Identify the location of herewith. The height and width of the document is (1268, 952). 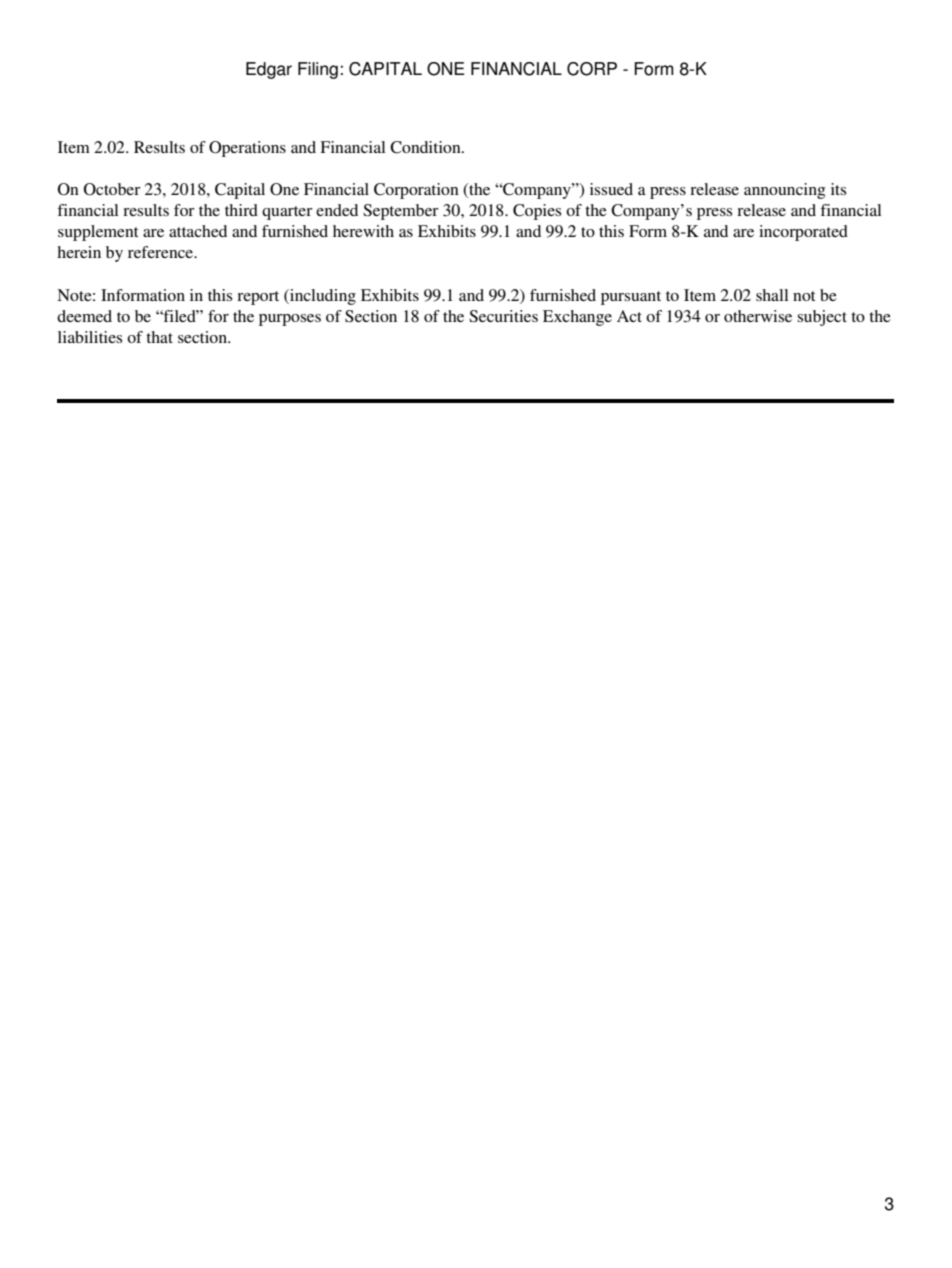
(363, 231).
